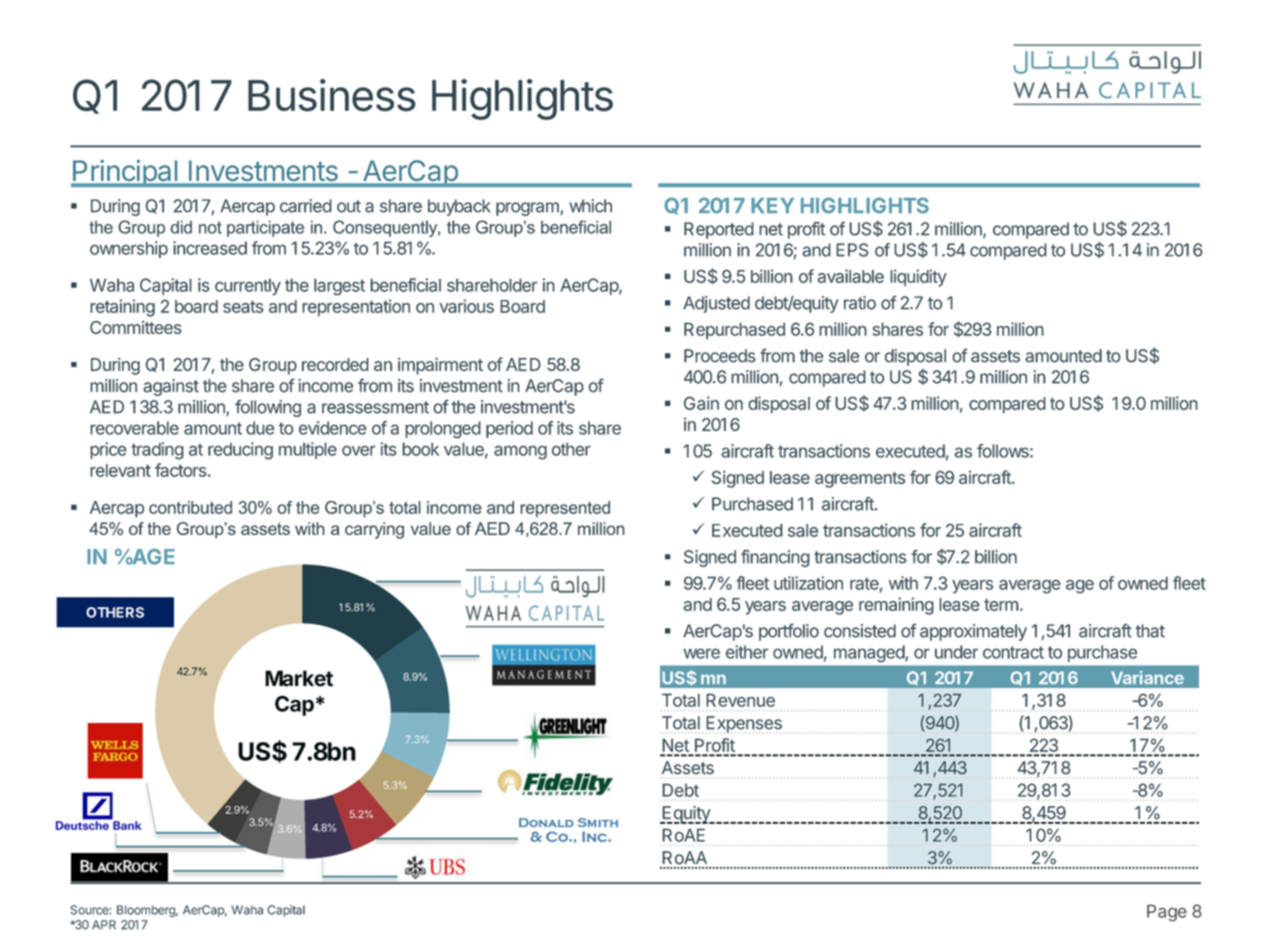 Image resolution: width=1270 pixels, height=952 pixels. What do you see at coordinates (243, 306) in the page?
I see `seats` at bounding box center [243, 306].
